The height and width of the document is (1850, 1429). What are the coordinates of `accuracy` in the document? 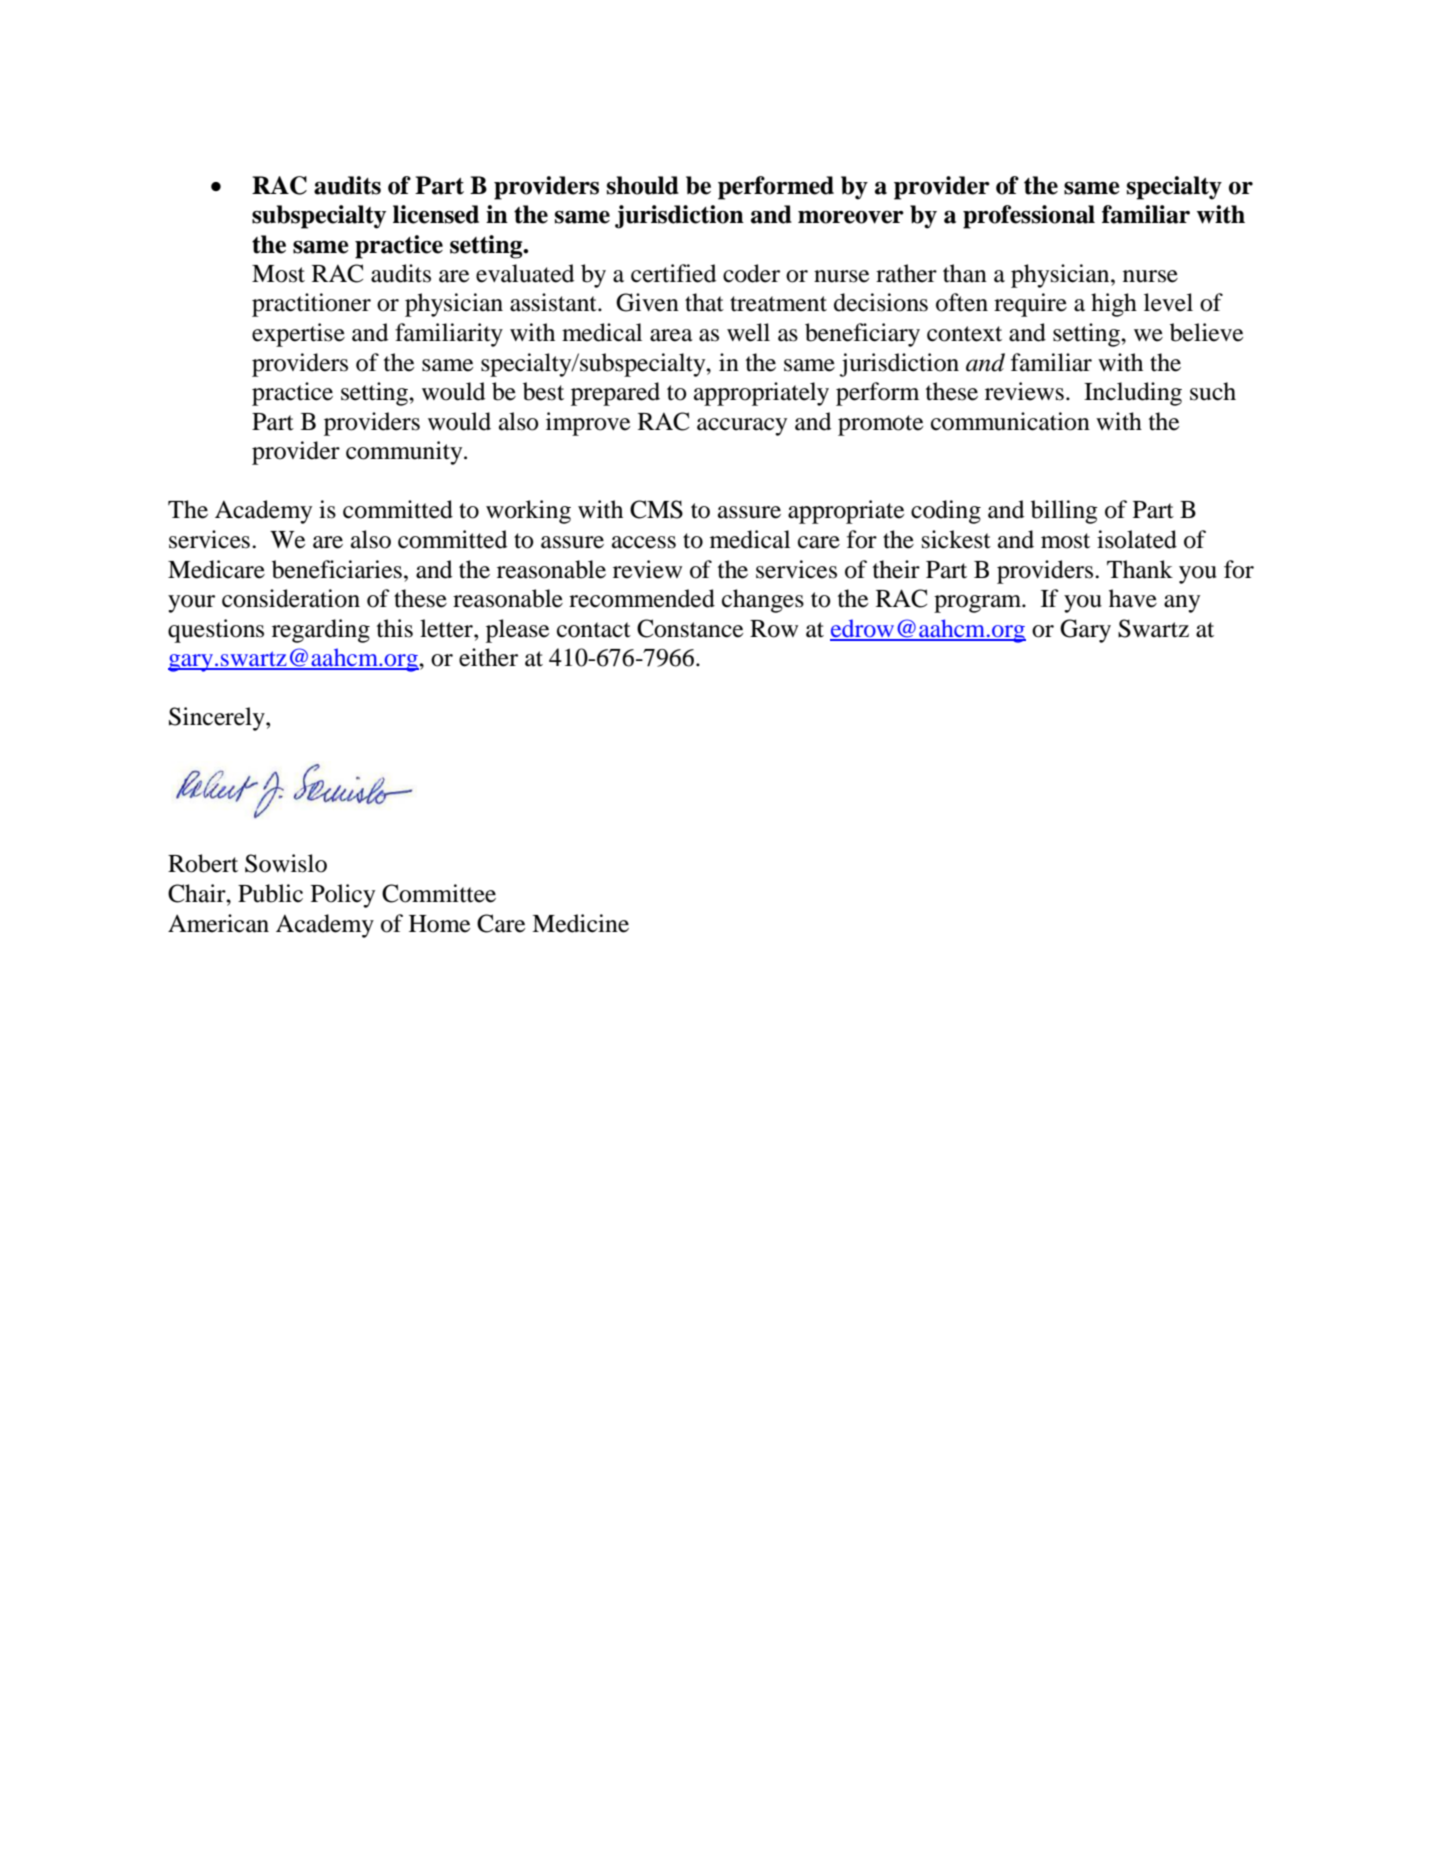 It's located at (742, 427).
